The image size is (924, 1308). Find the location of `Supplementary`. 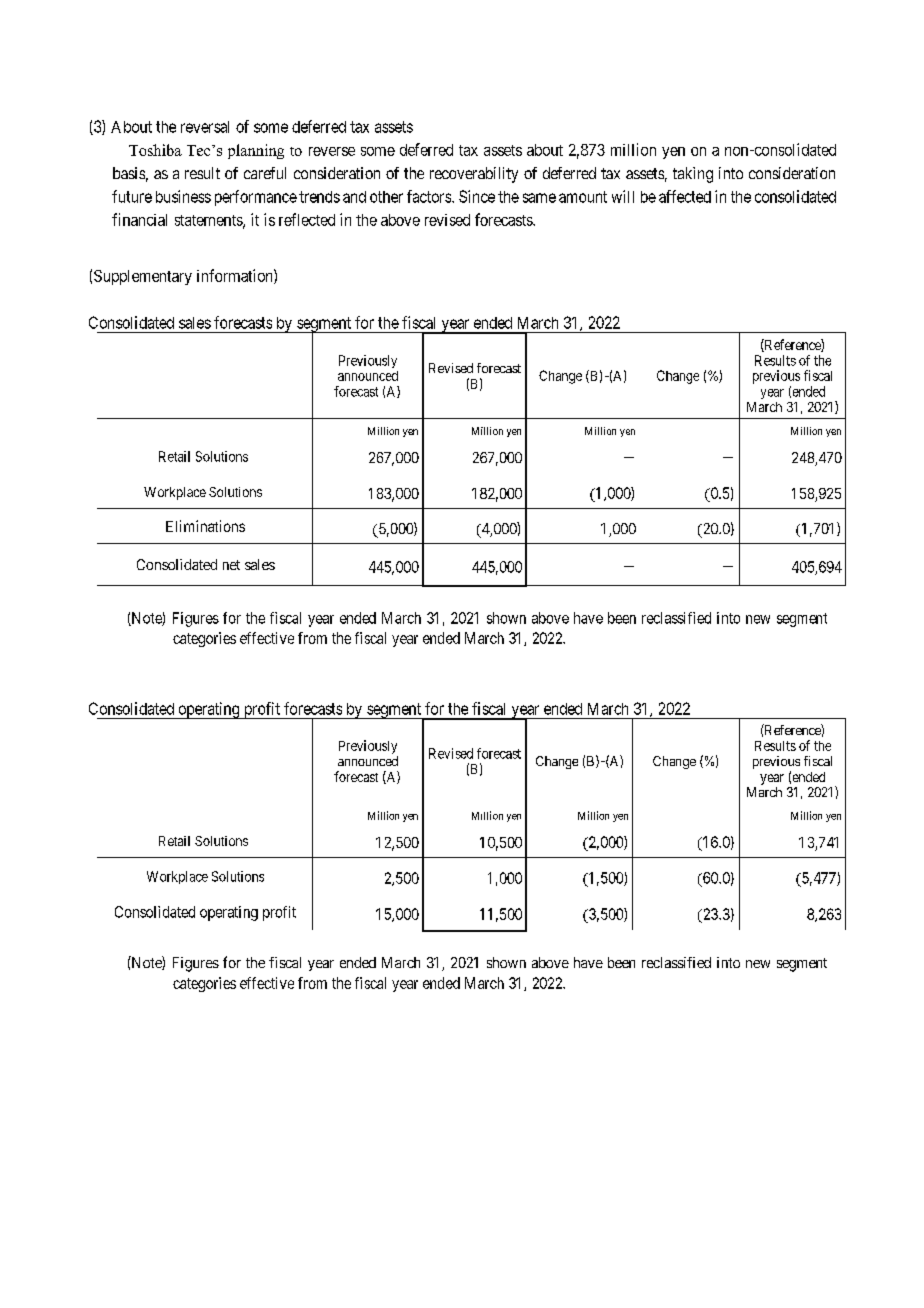

Supplementary is located at coordinates (143, 277).
